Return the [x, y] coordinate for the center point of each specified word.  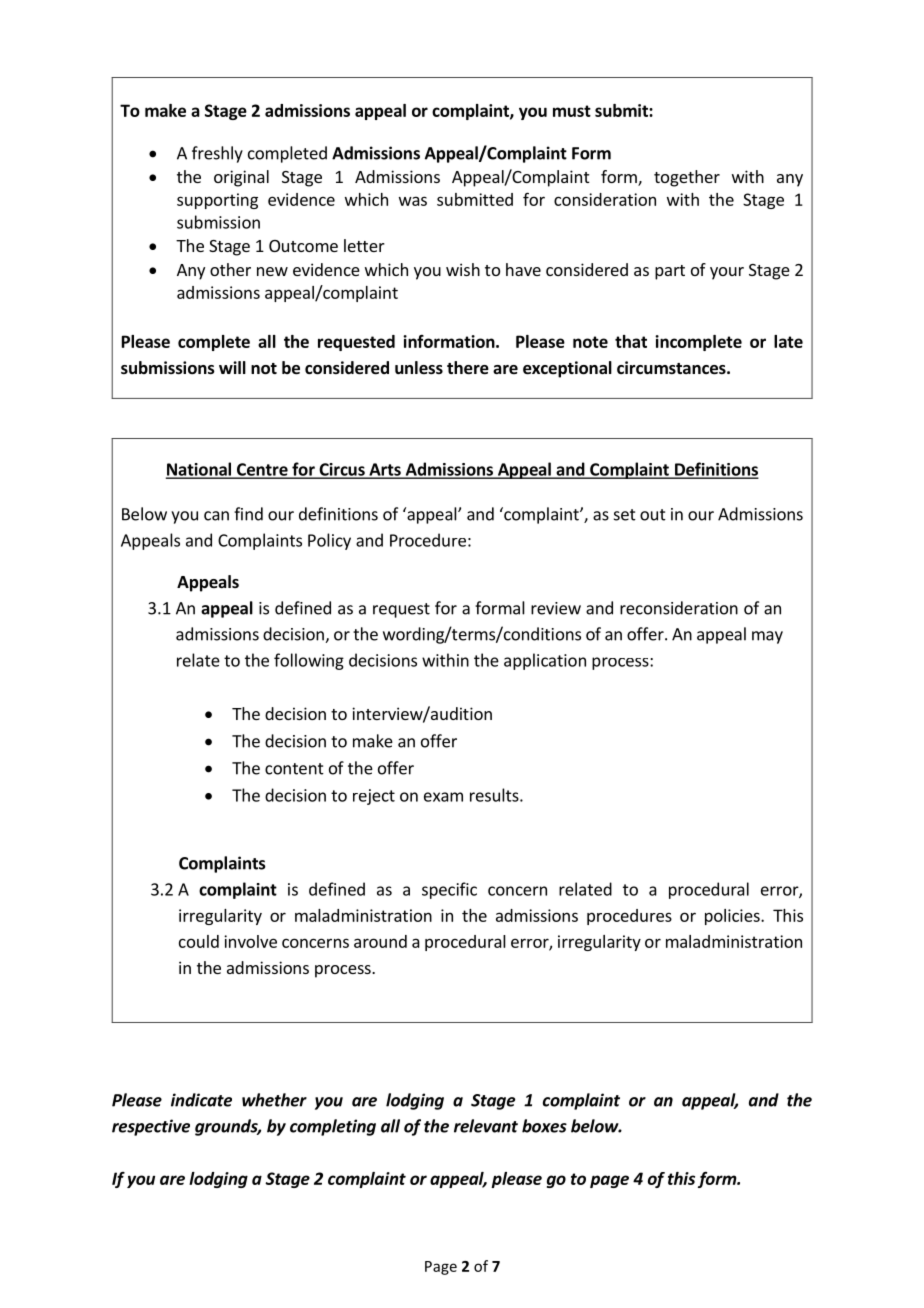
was [413, 201]
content [294, 769]
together [687, 178]
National [200, 470]
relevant [486, 1126]
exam [443, 797]
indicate [201, 1100]
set [625, 515]
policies [733, 917]
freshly [217, 154]
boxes [544, 1126]
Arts [385, 470]
